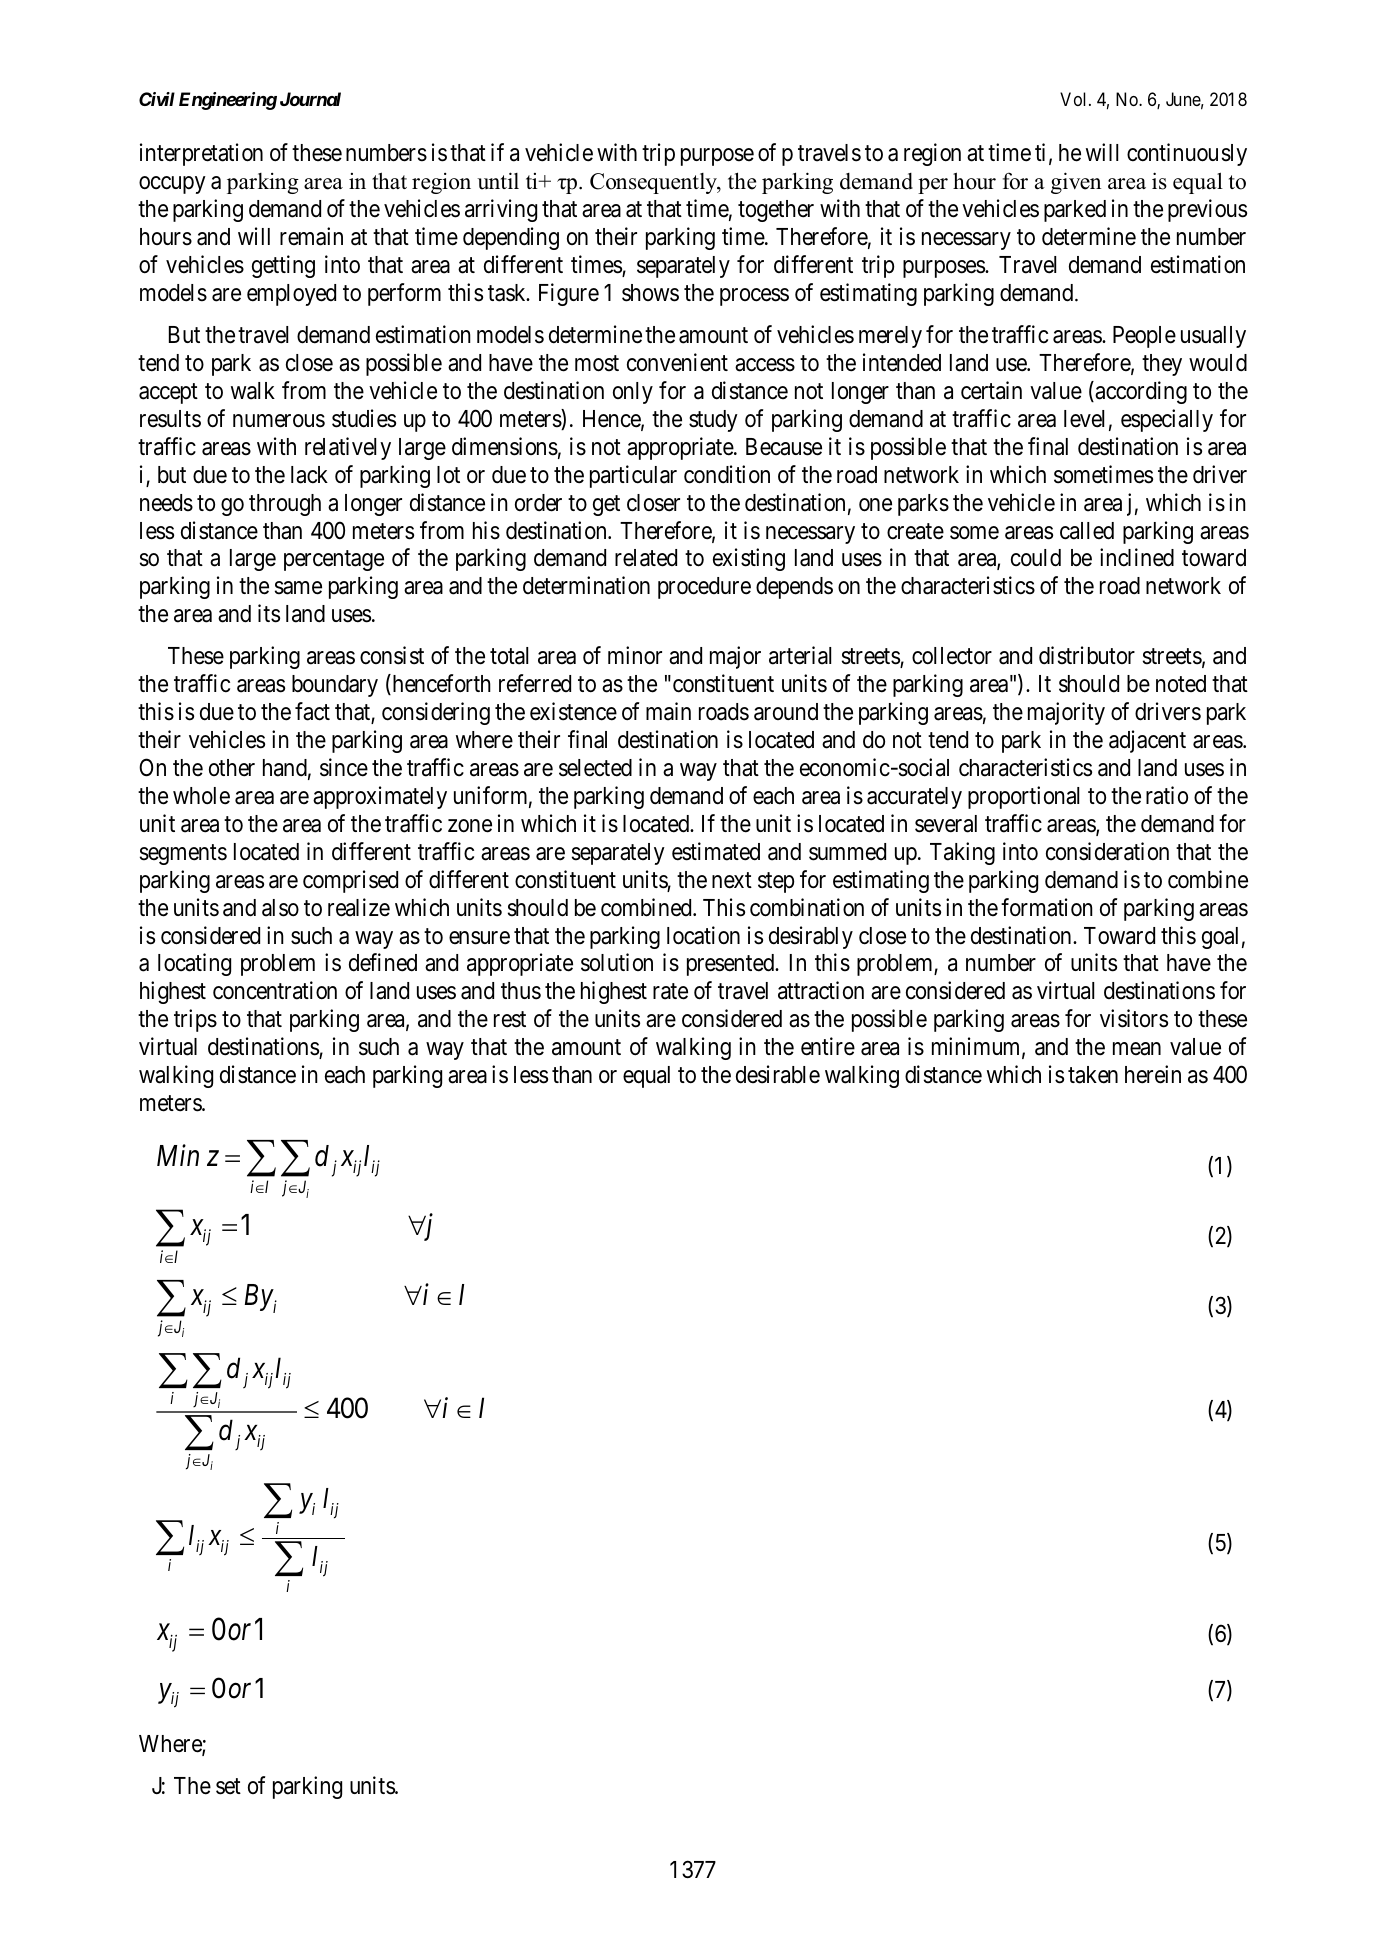 The image size is (1386, 1959). What do you see at coordinates (703, 935) in the page?
I see `location` at bounding box center [703, 935].
